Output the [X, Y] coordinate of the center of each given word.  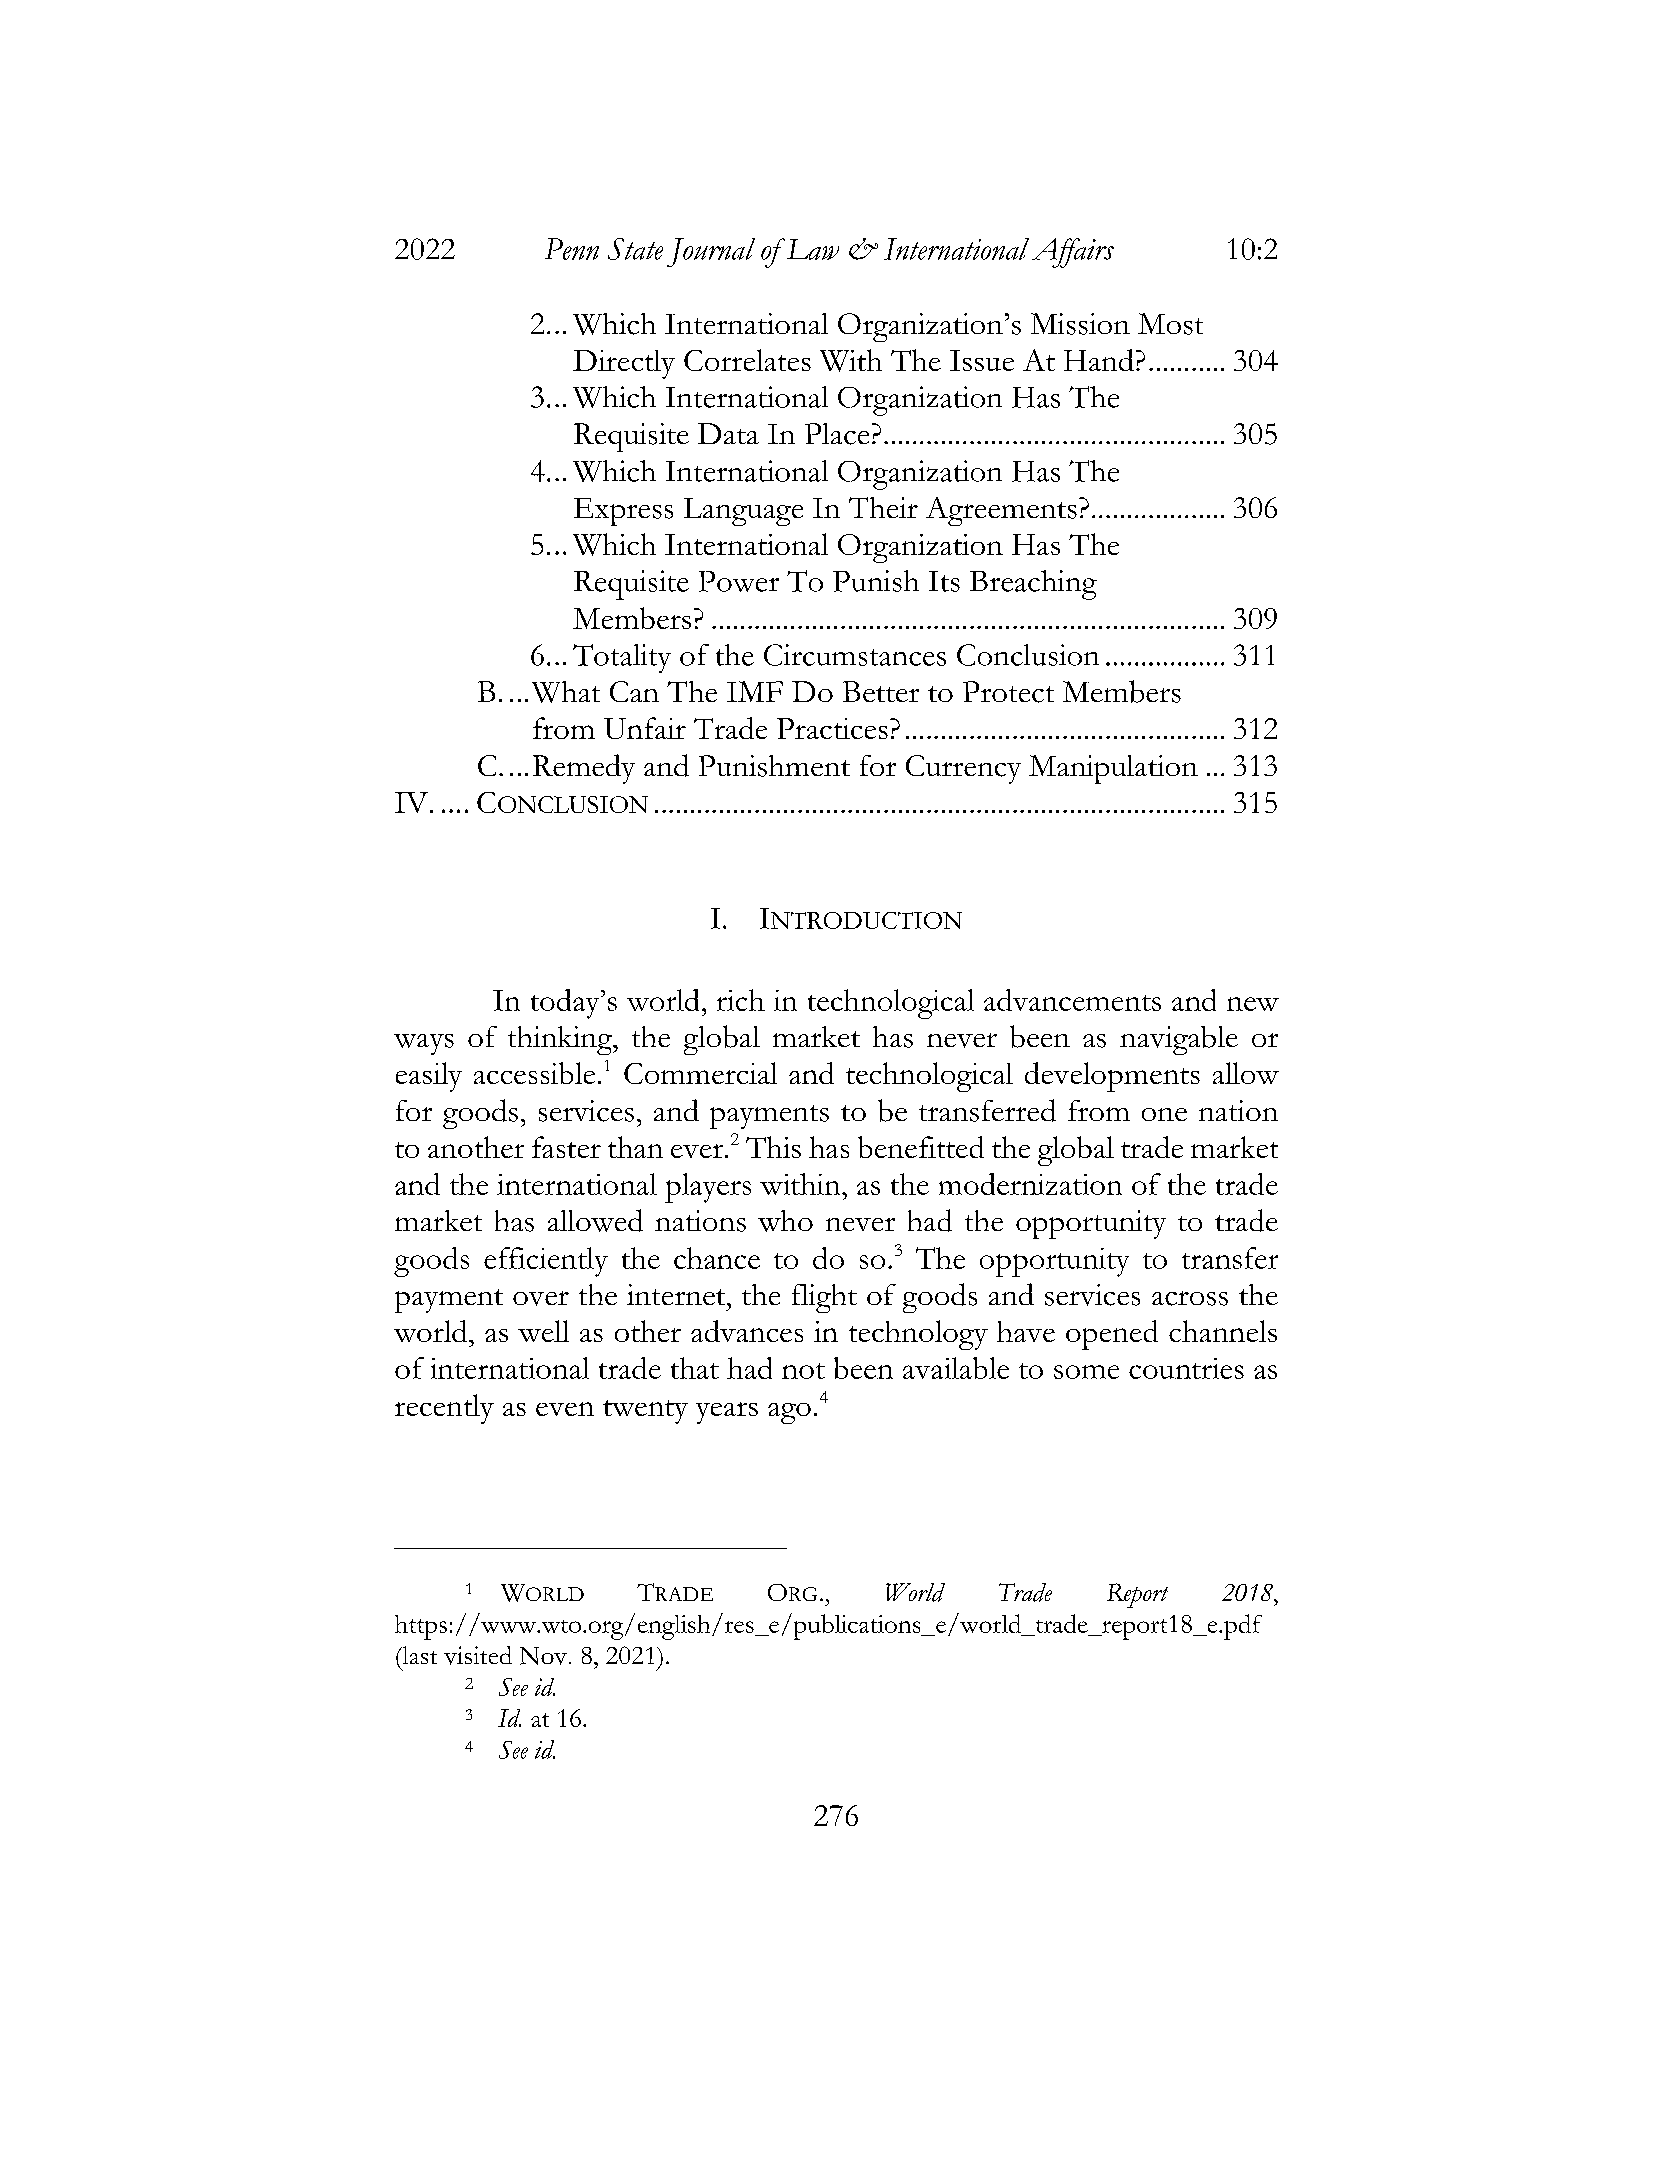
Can [634, 691]
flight [824, 1298]
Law [811, 249]
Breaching [1033, 585]
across [1190, 1298]
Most [1170, 324]
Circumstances [855, 655]
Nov [545, 1656]
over [541, 1298]
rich [741, 1000]
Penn [572, 249]
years [727, 1413]
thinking [561, 1040]
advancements [1072, 1000]
